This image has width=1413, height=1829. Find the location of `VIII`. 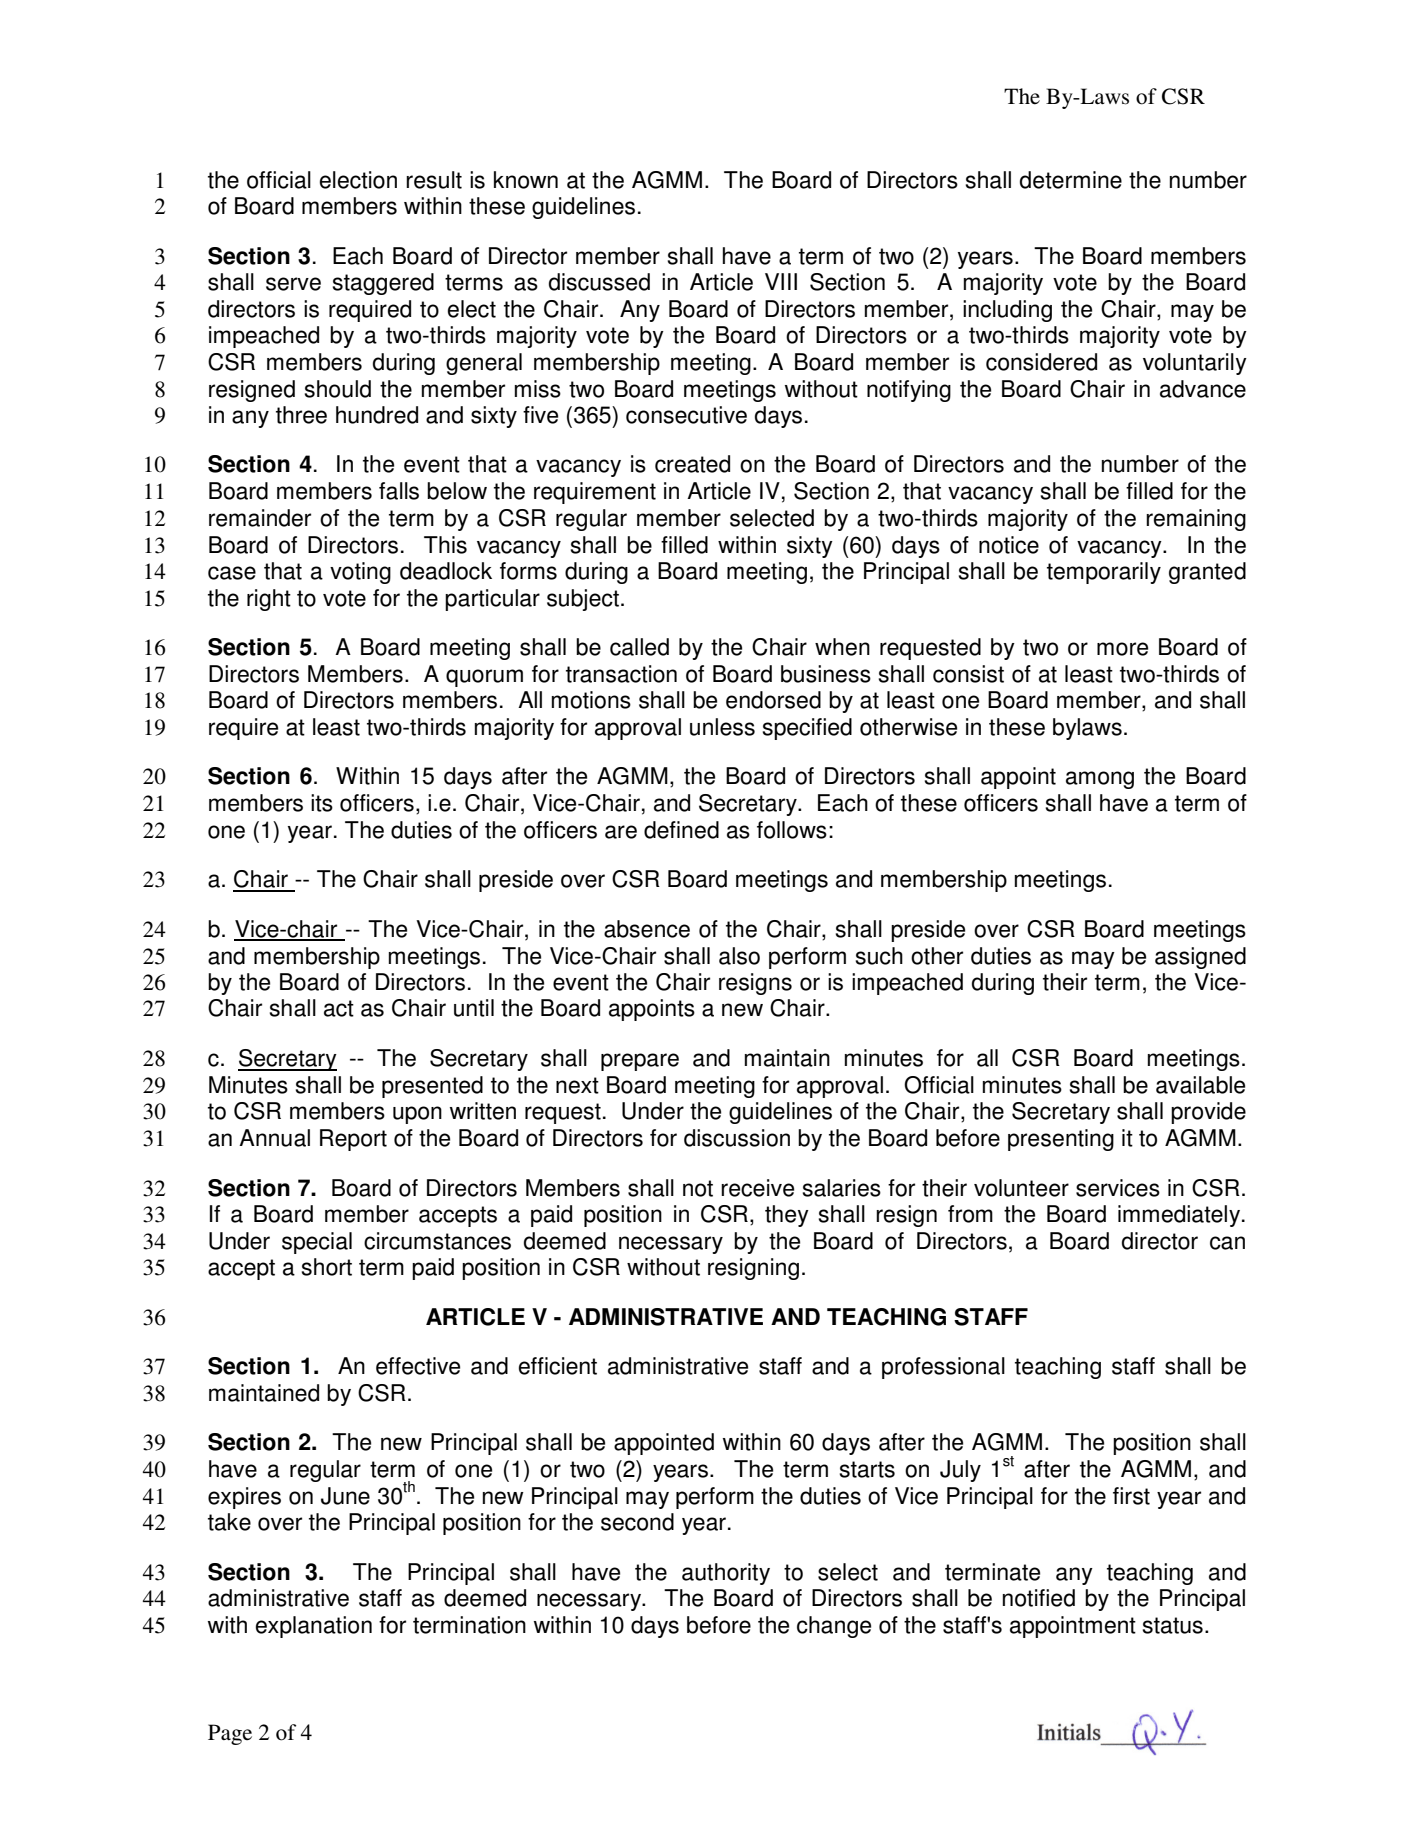

VIII is located at coordinates (781, 281).
